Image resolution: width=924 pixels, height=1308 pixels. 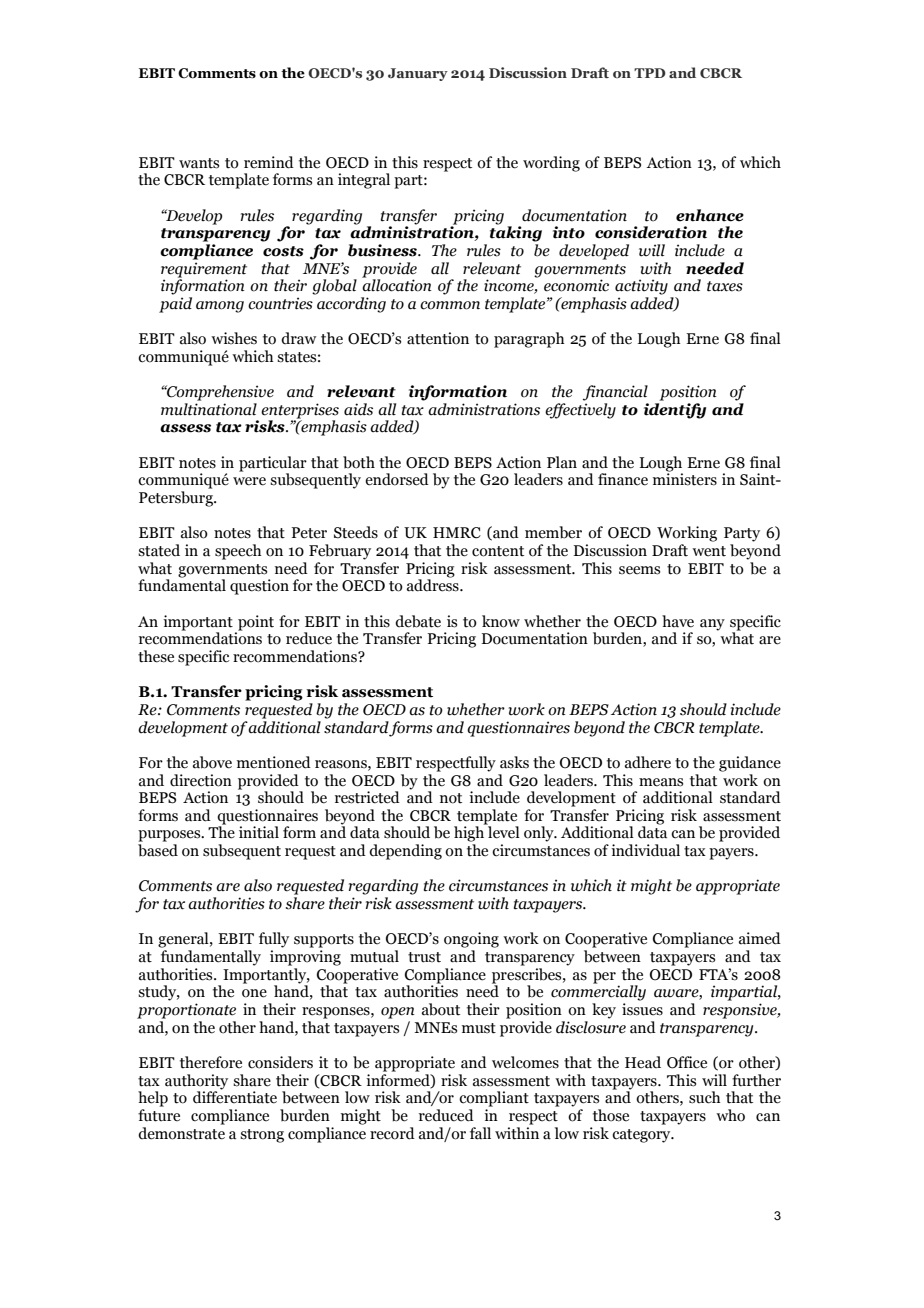 I want to click on address, so click(x=434, y=584).
